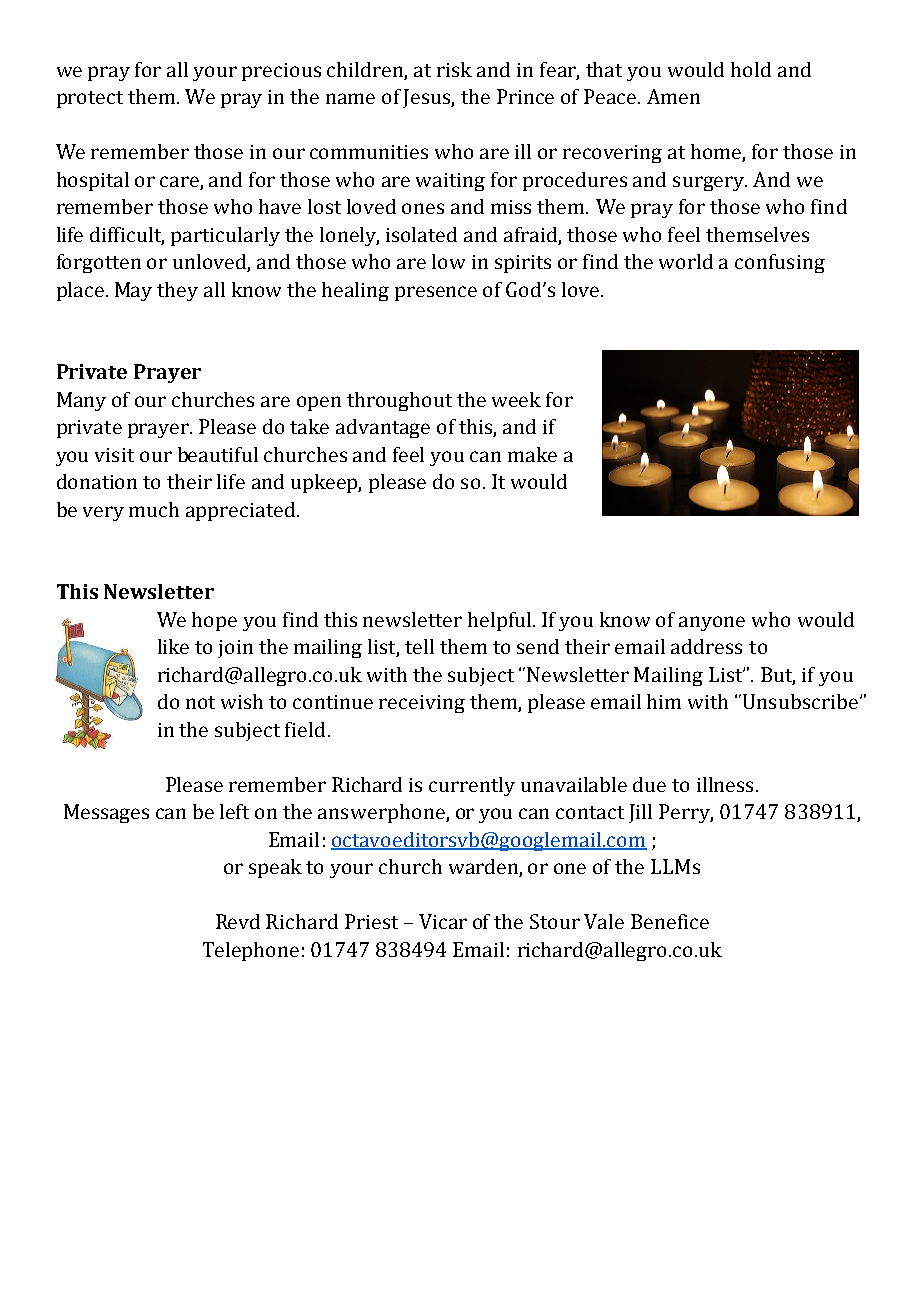  Describe the element at coordinates (443, 921) in the screenshot. I see `Vicar` at that location.
